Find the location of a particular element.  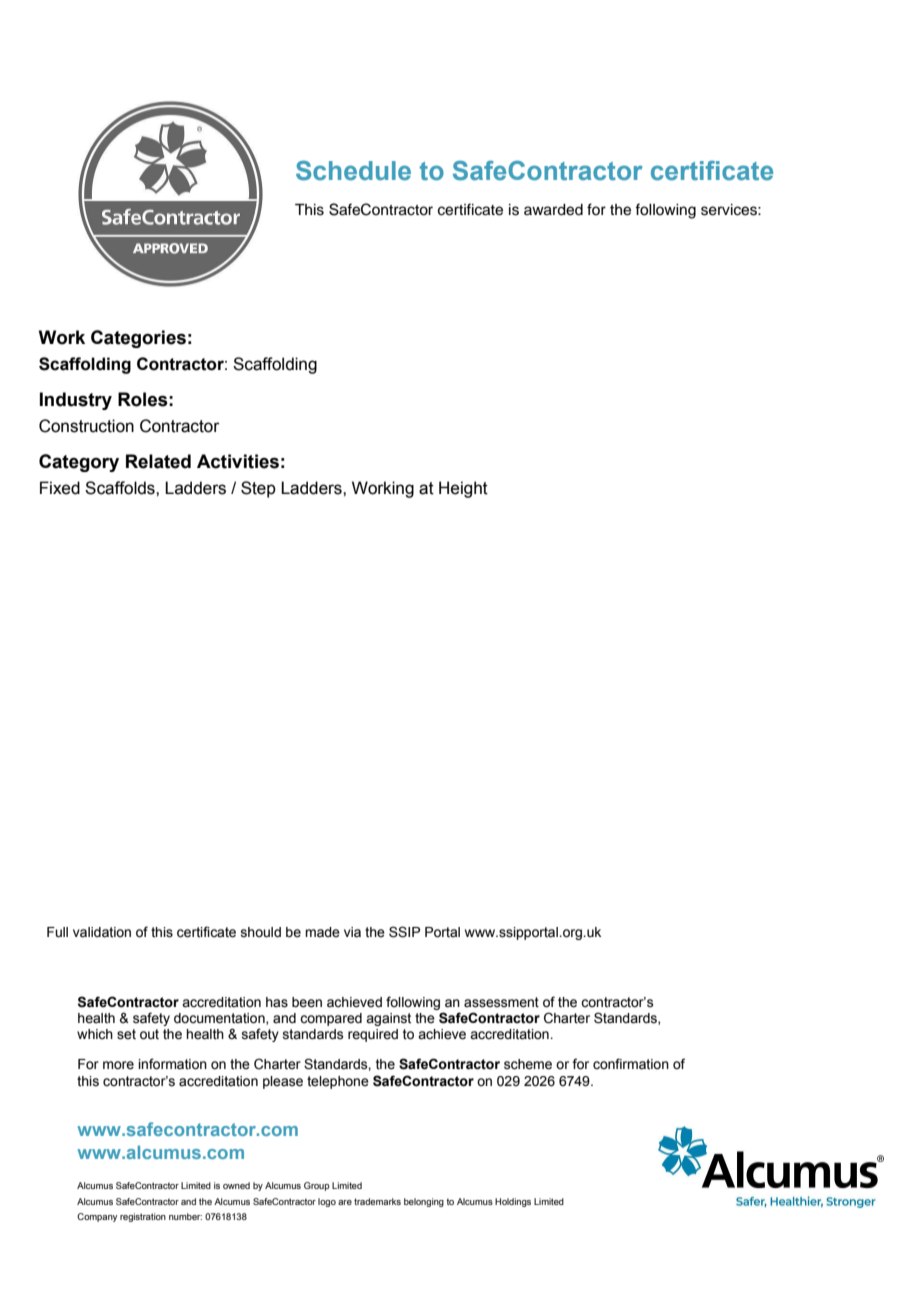

Schedule is located at coordinates (353, 170).
